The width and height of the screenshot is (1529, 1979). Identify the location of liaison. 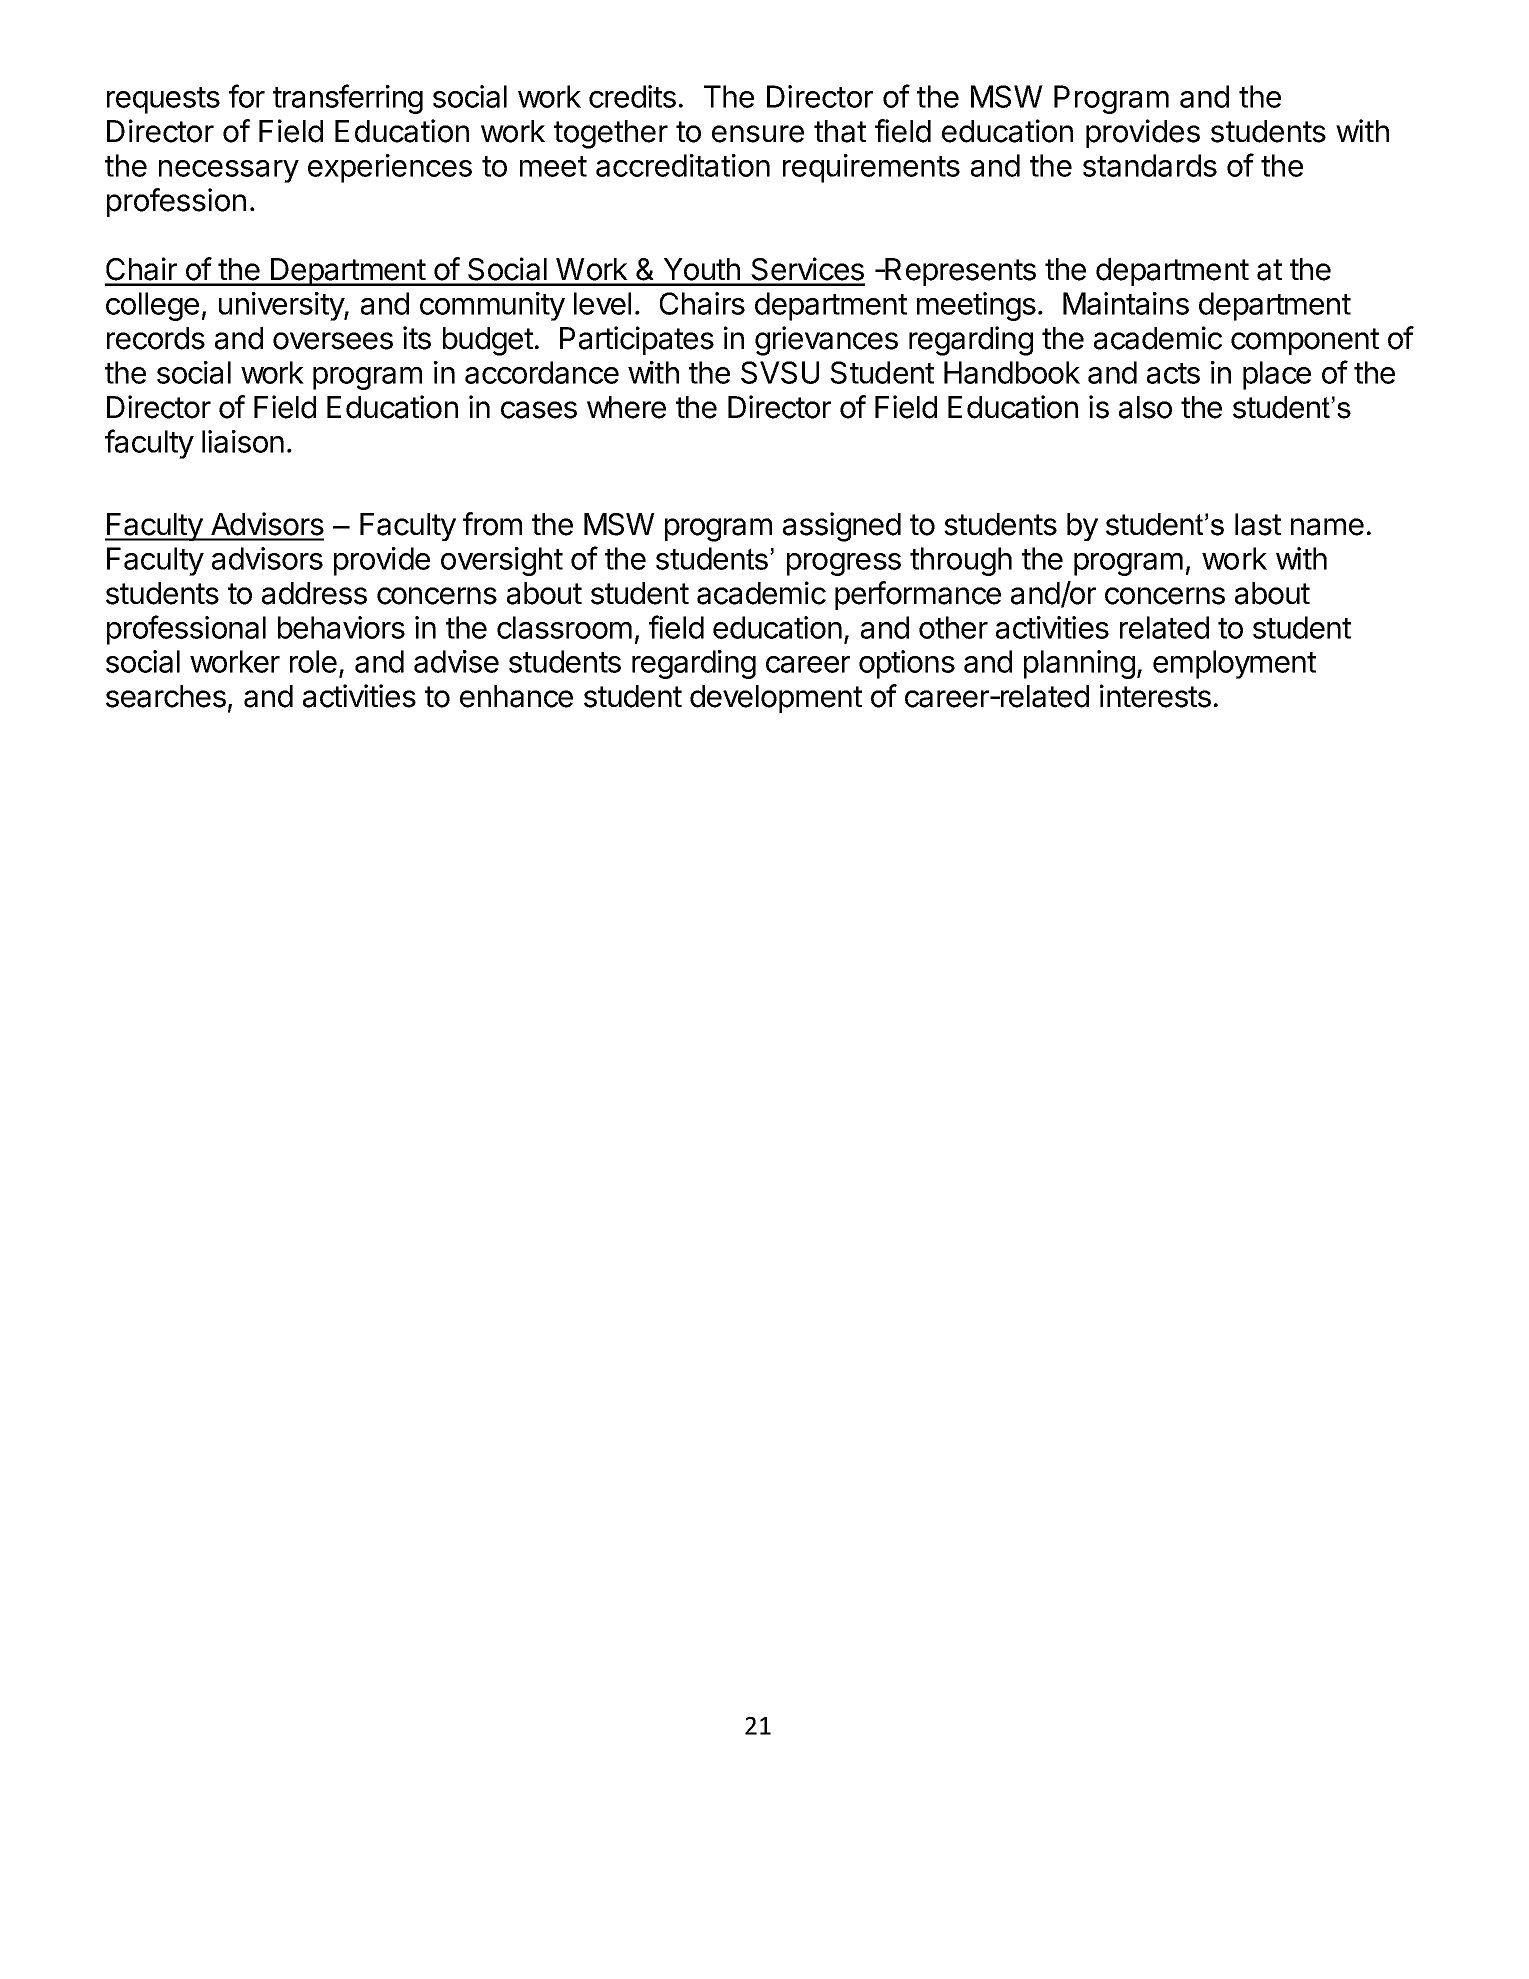
(243, 441).
